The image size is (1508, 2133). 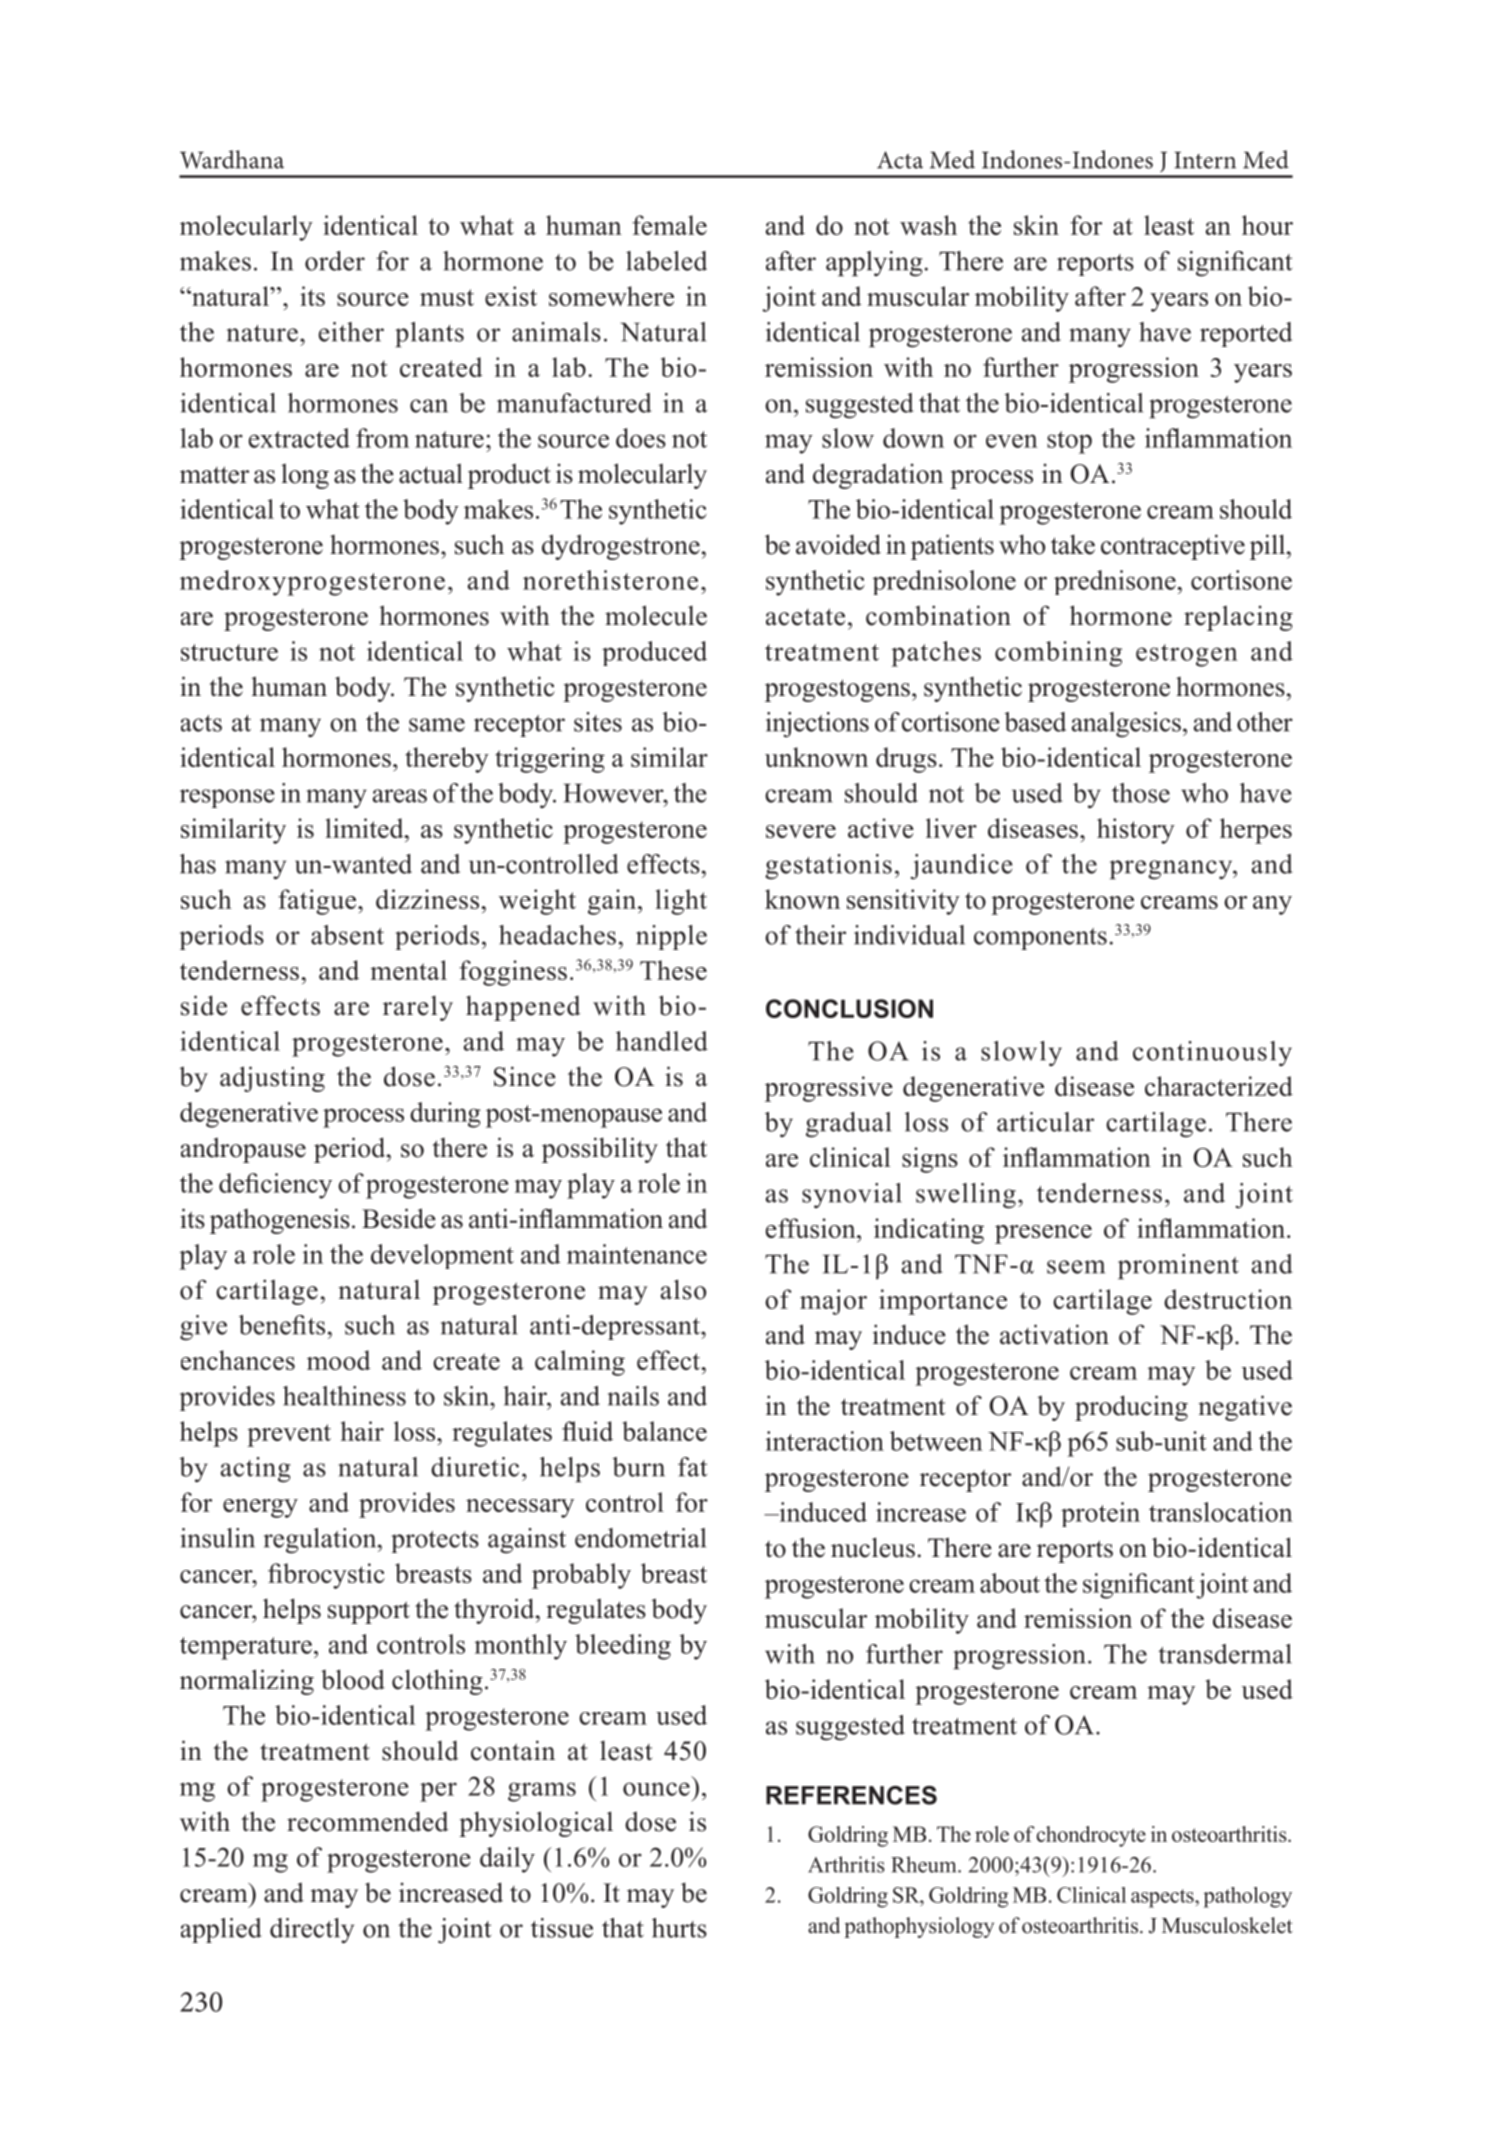 What do you see at coordinates (681, 902) in the screenshot?
I see `light` at bounding box center [681, 902].
